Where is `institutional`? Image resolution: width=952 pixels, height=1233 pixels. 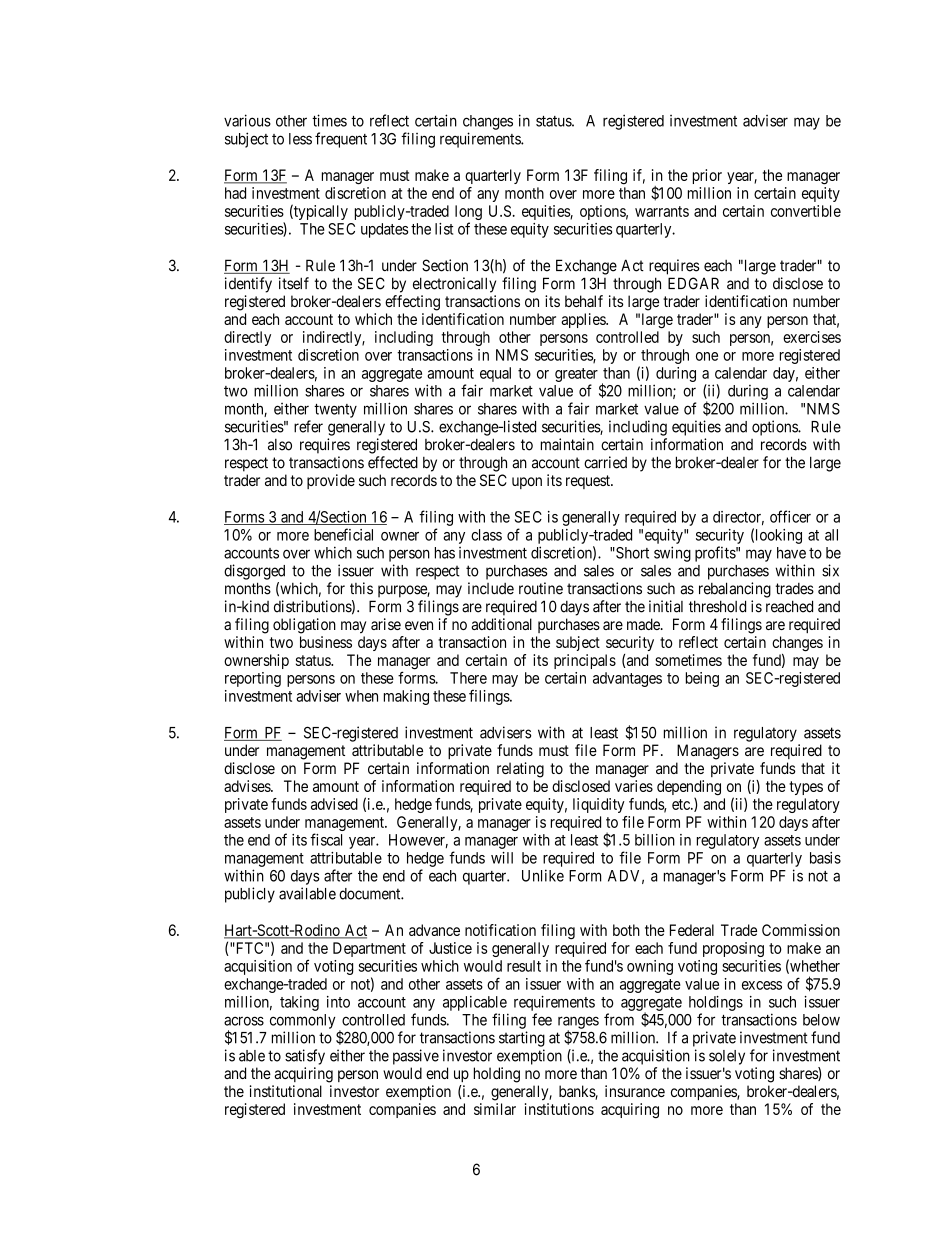
institutional is located at coordinates (286, 1091).
